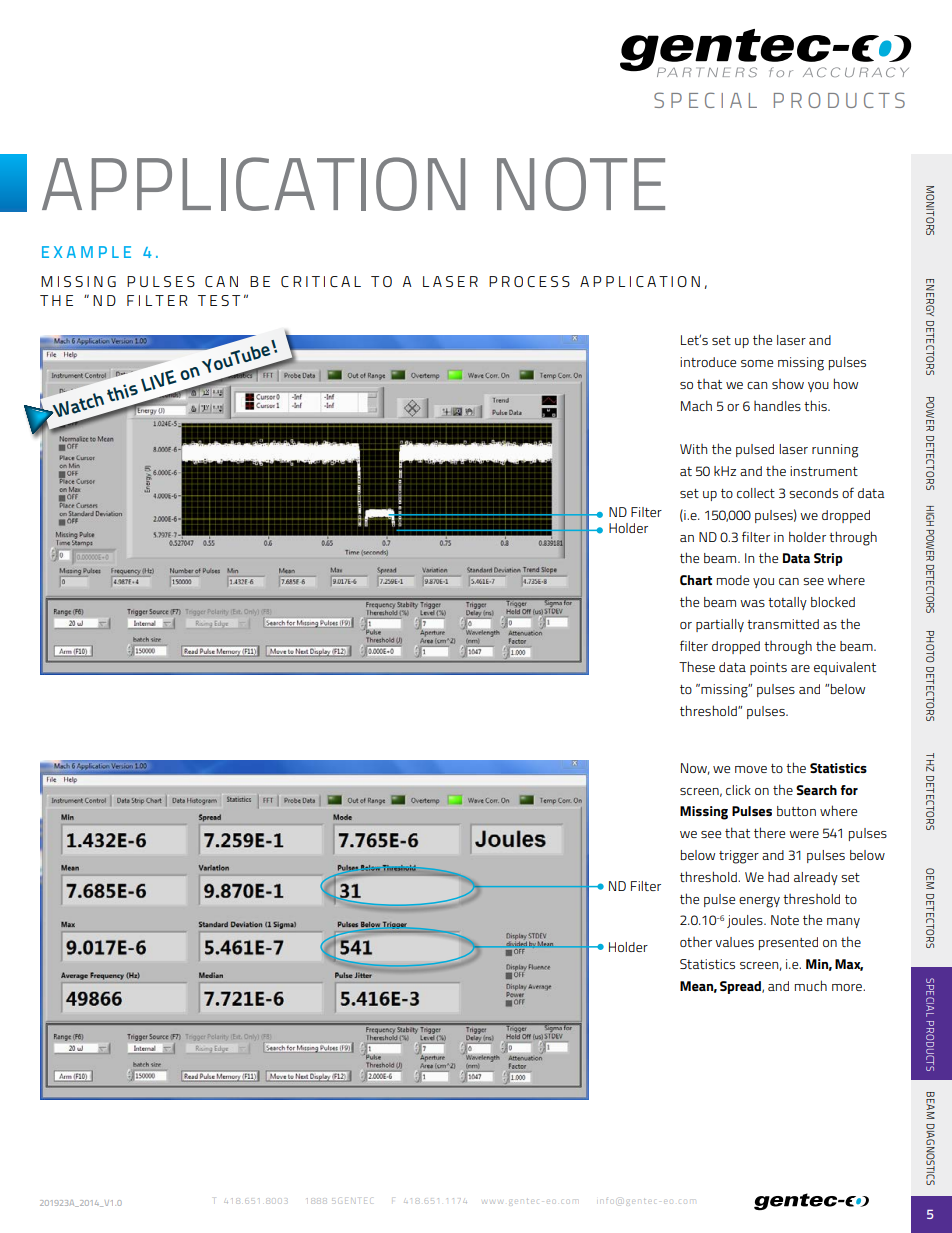  I want to click on values, so click(734, 942).
